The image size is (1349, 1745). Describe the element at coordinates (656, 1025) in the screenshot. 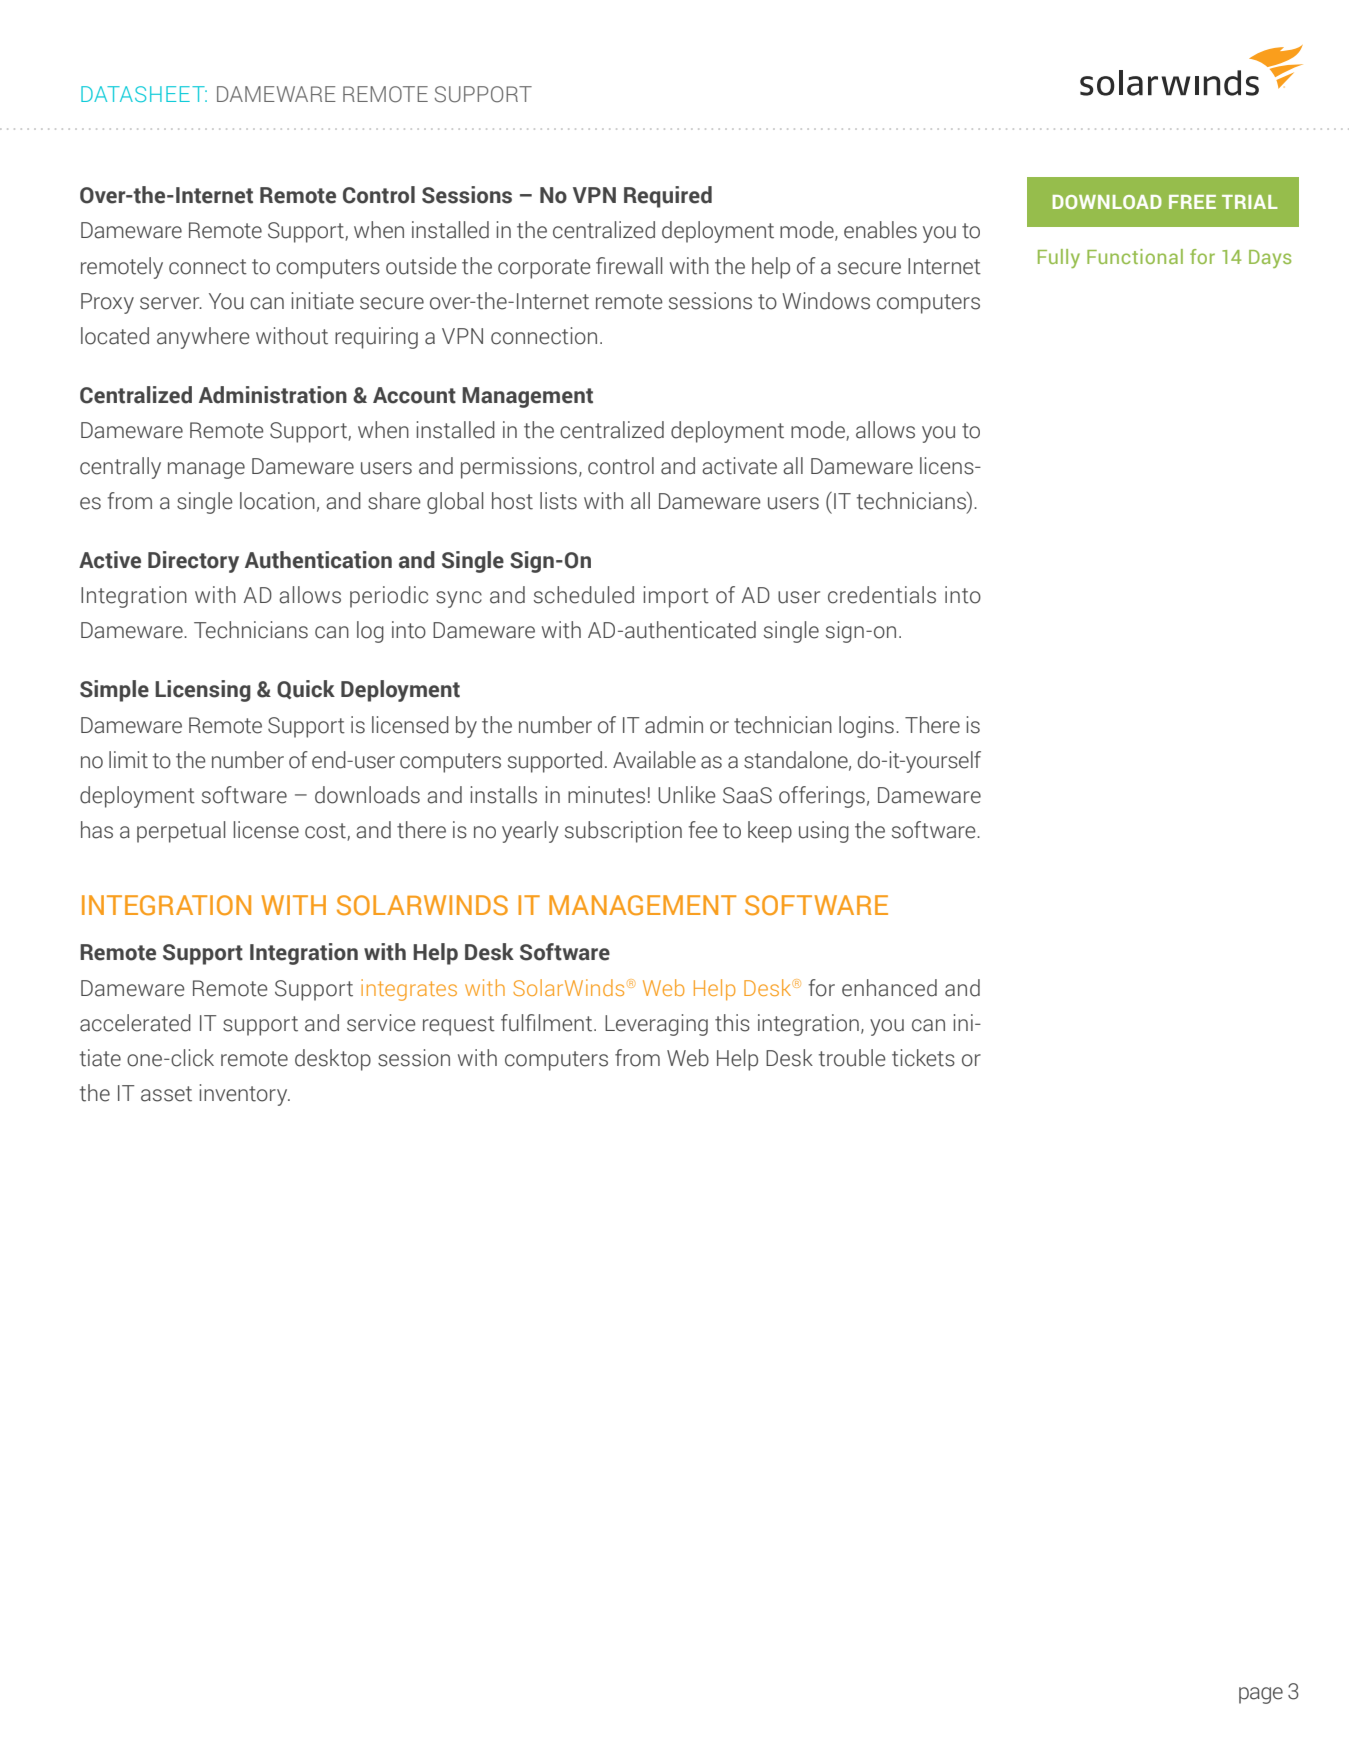

I see `Leveraging` at that location.
